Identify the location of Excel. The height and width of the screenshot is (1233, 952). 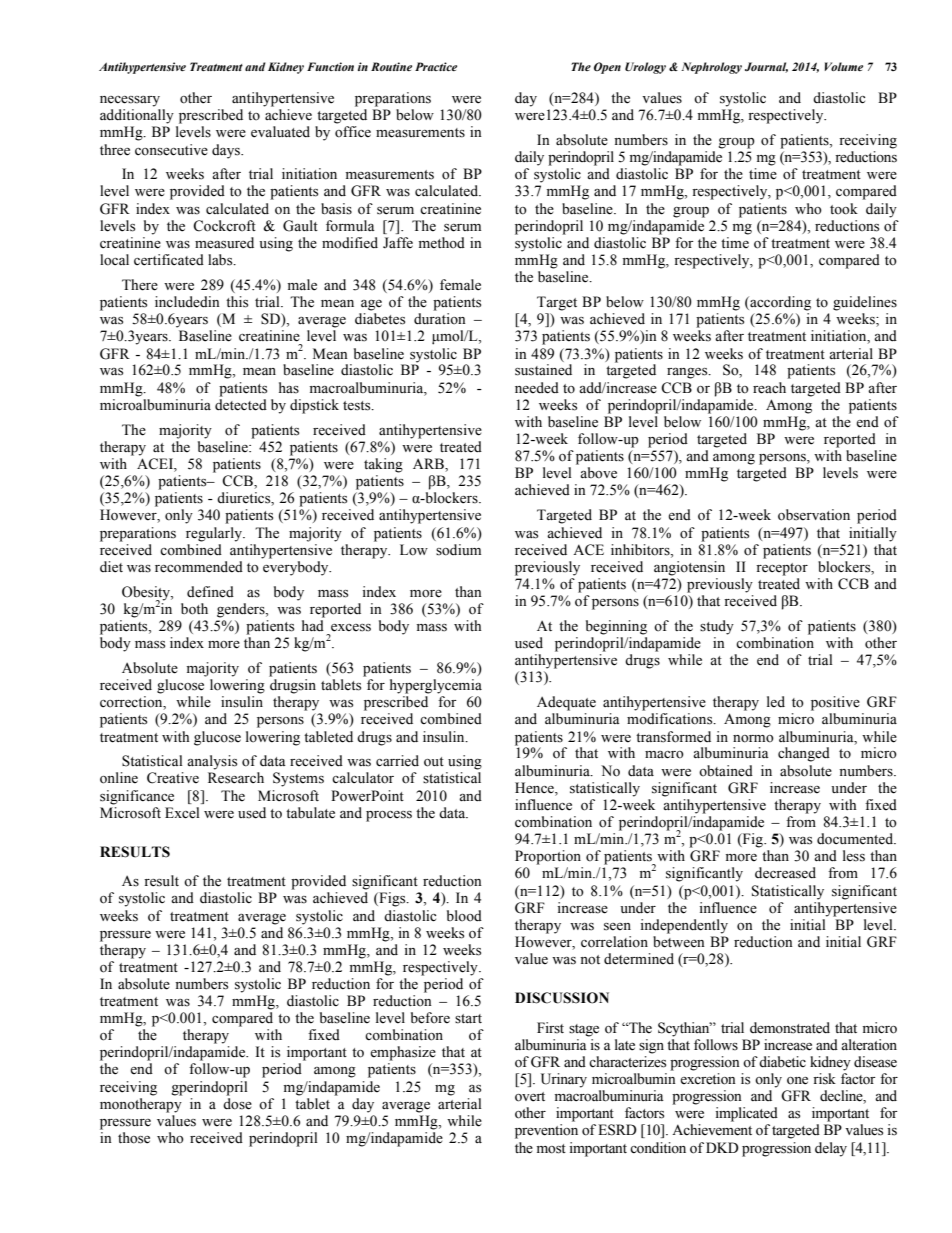
(182, 813).
